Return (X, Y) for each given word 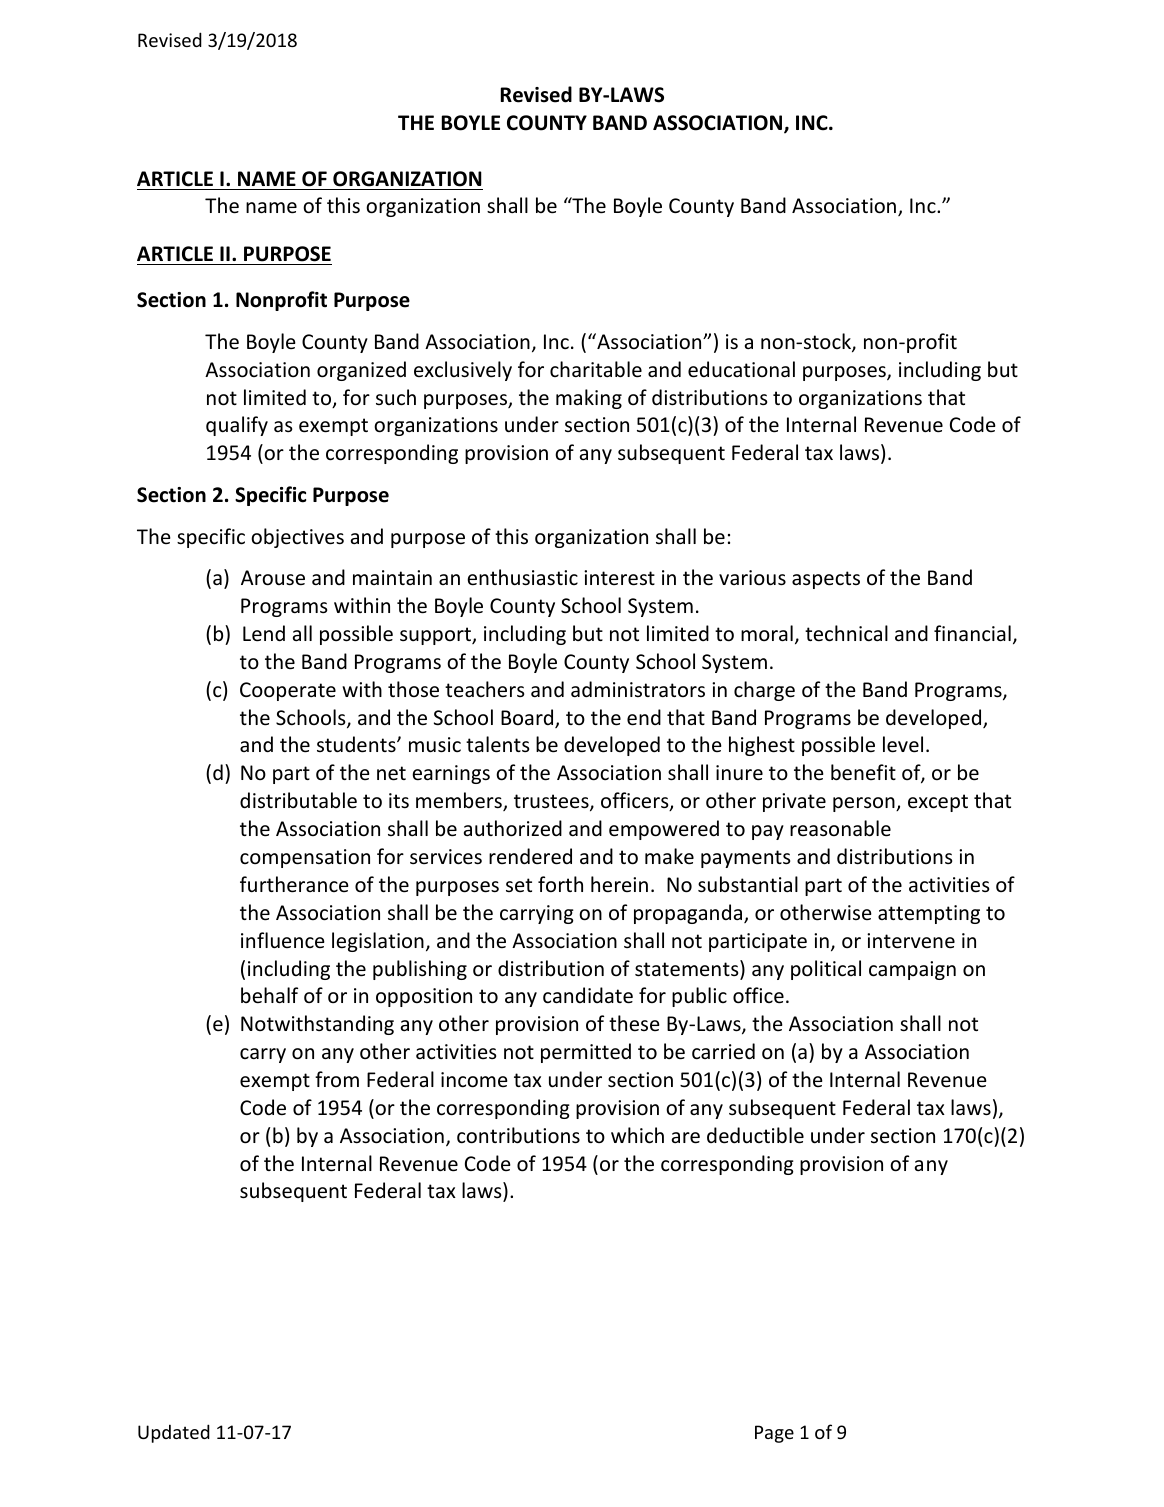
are (686, 1138)
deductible (755, 1135)
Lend (264, 633)
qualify (237, 426)
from (337, 1079)
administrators (638, 689)
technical (846, 633)
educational (741, 369)
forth (560, 884)
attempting (929, 914)
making (589, 399)
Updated (174, 1433)
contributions (518, 1135)
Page (774, 1434)
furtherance (294, 884)
